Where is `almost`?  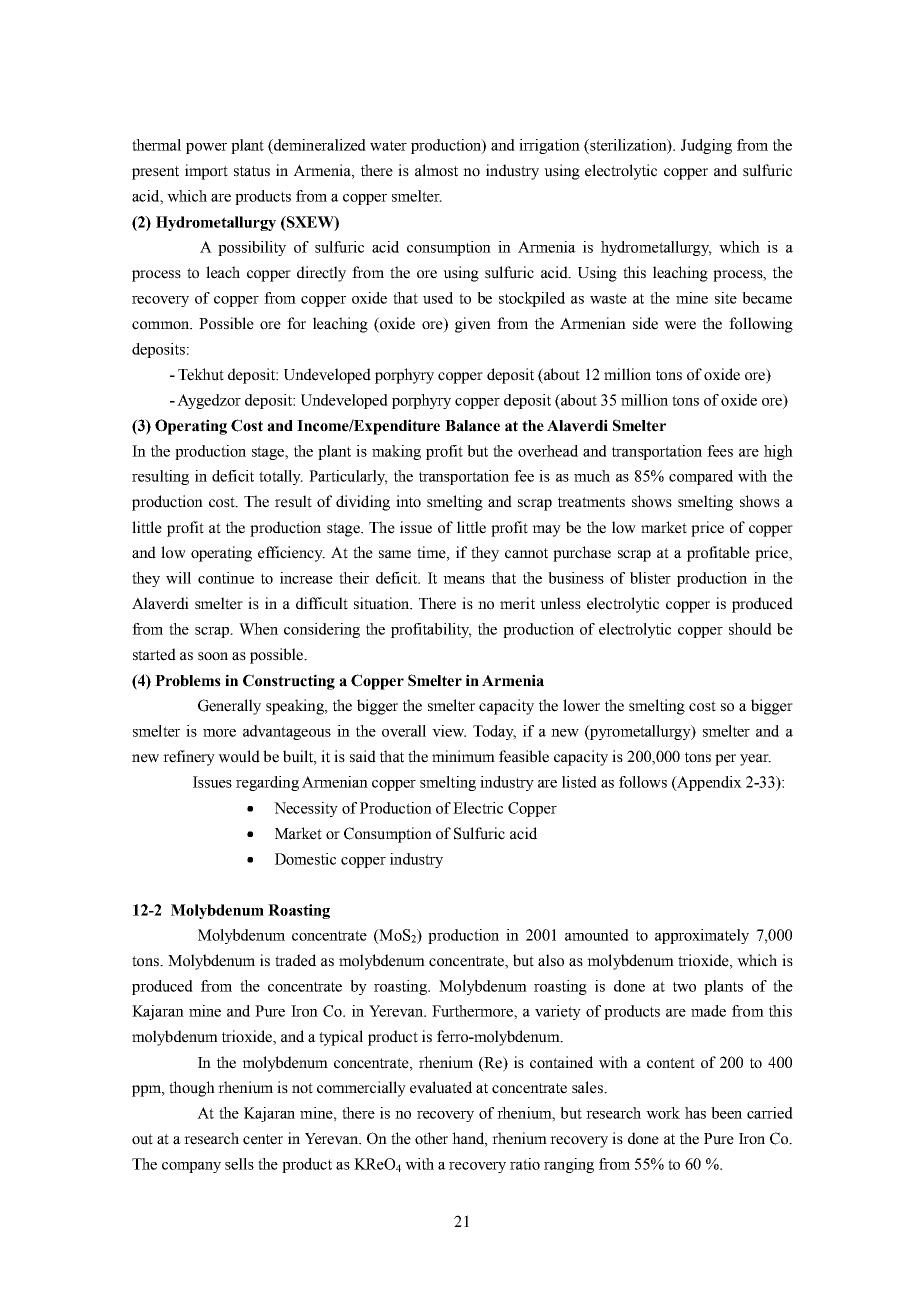 almost is located at coordinates (436, 170).
